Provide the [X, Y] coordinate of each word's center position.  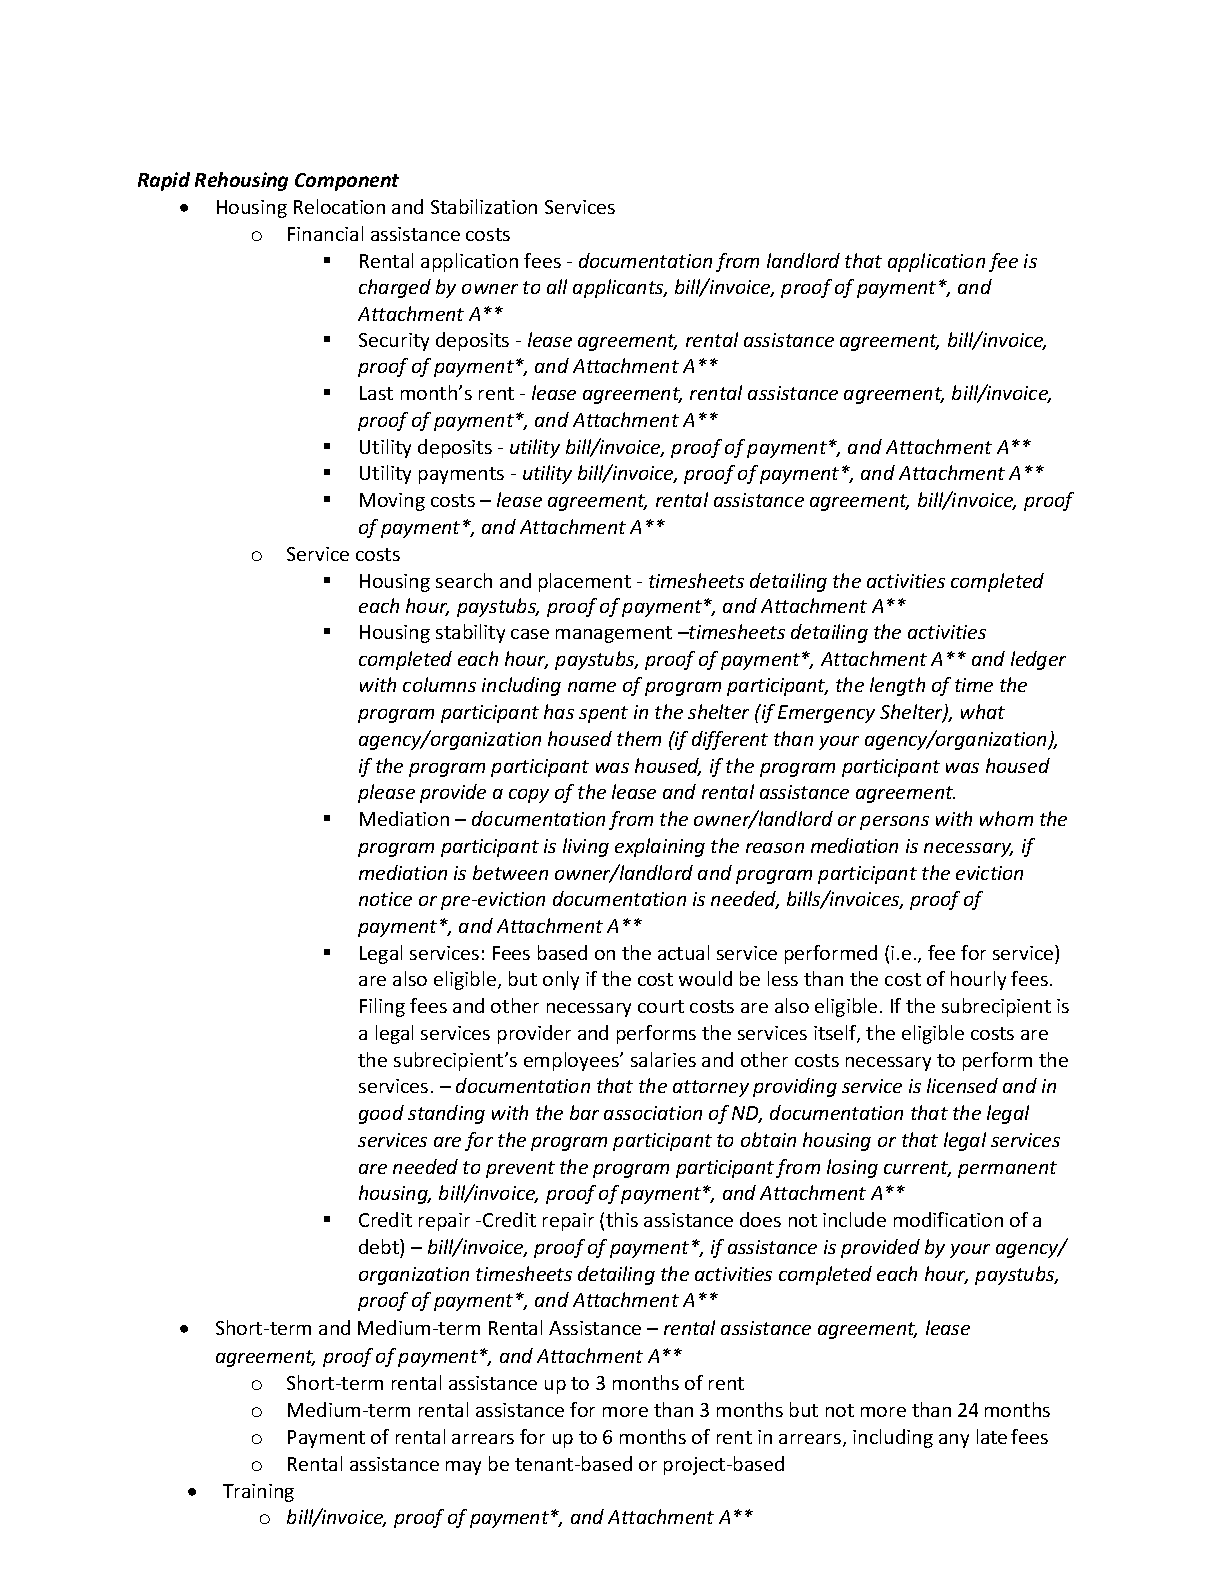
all [557, 286]
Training [258, 1493]
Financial [325, 233]
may [463, 1468]
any [954, 1441]
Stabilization [484, 206]
